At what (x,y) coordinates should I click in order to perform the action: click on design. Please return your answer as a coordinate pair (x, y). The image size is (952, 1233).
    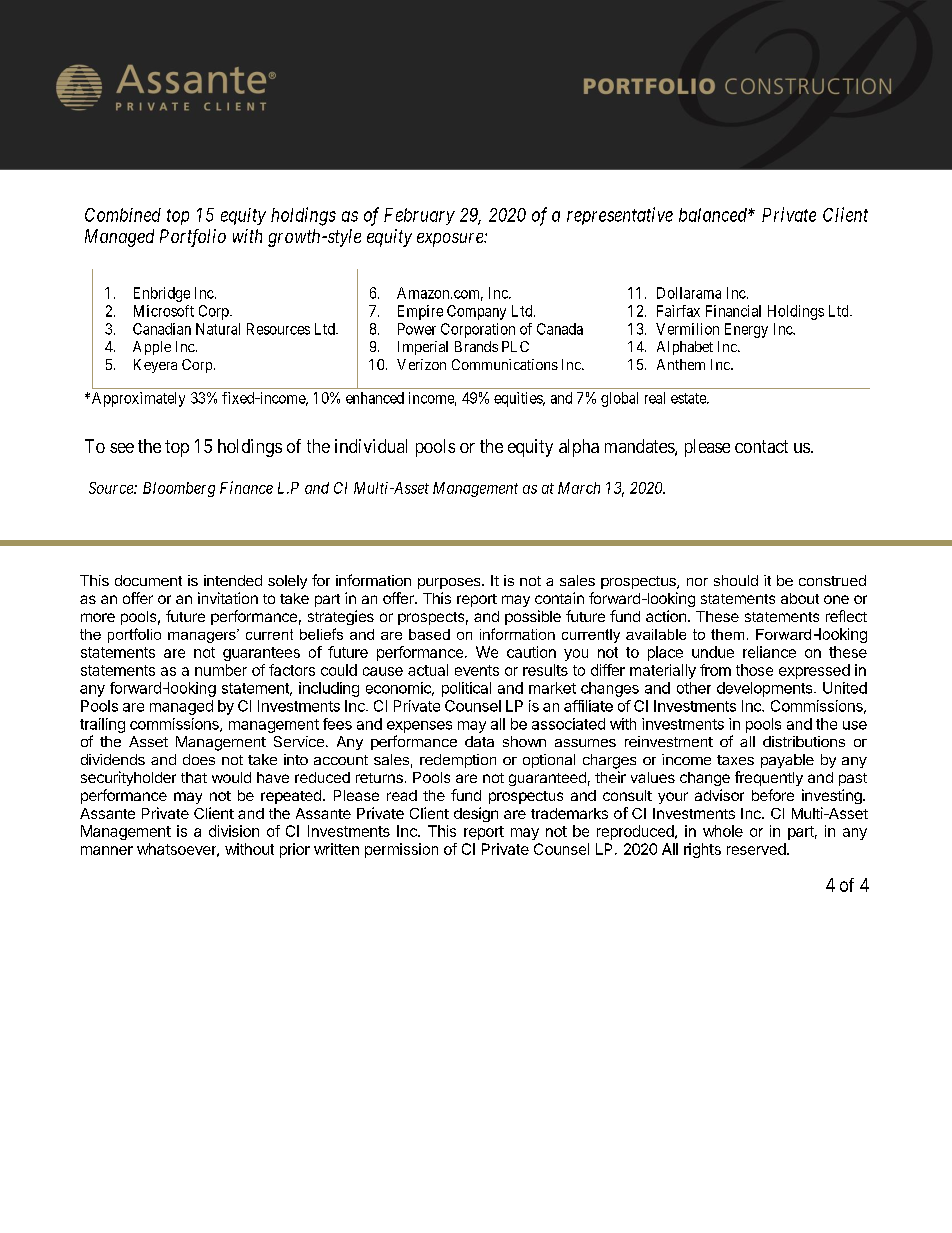
    Looking at the image, I should click on (476, 814).
